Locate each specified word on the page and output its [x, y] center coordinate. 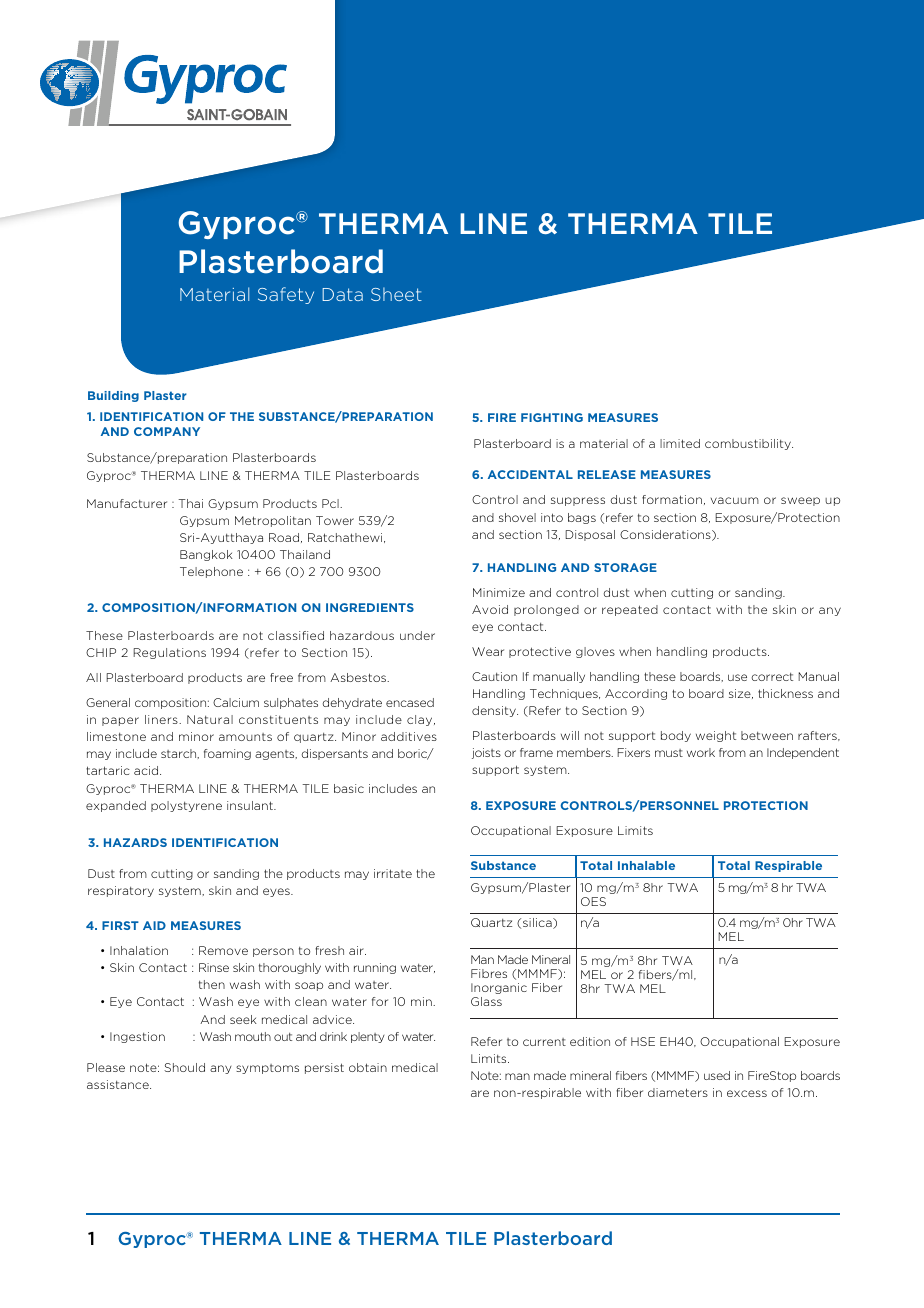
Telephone [211, 572]
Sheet [396, 294]
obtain [368, 1067]
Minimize [499, 592]
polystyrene [186, 806]
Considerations [666, 535]
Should [184, 1067]
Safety [286, 295]
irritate [393, 873]
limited [680, 443]
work [701, 752]
